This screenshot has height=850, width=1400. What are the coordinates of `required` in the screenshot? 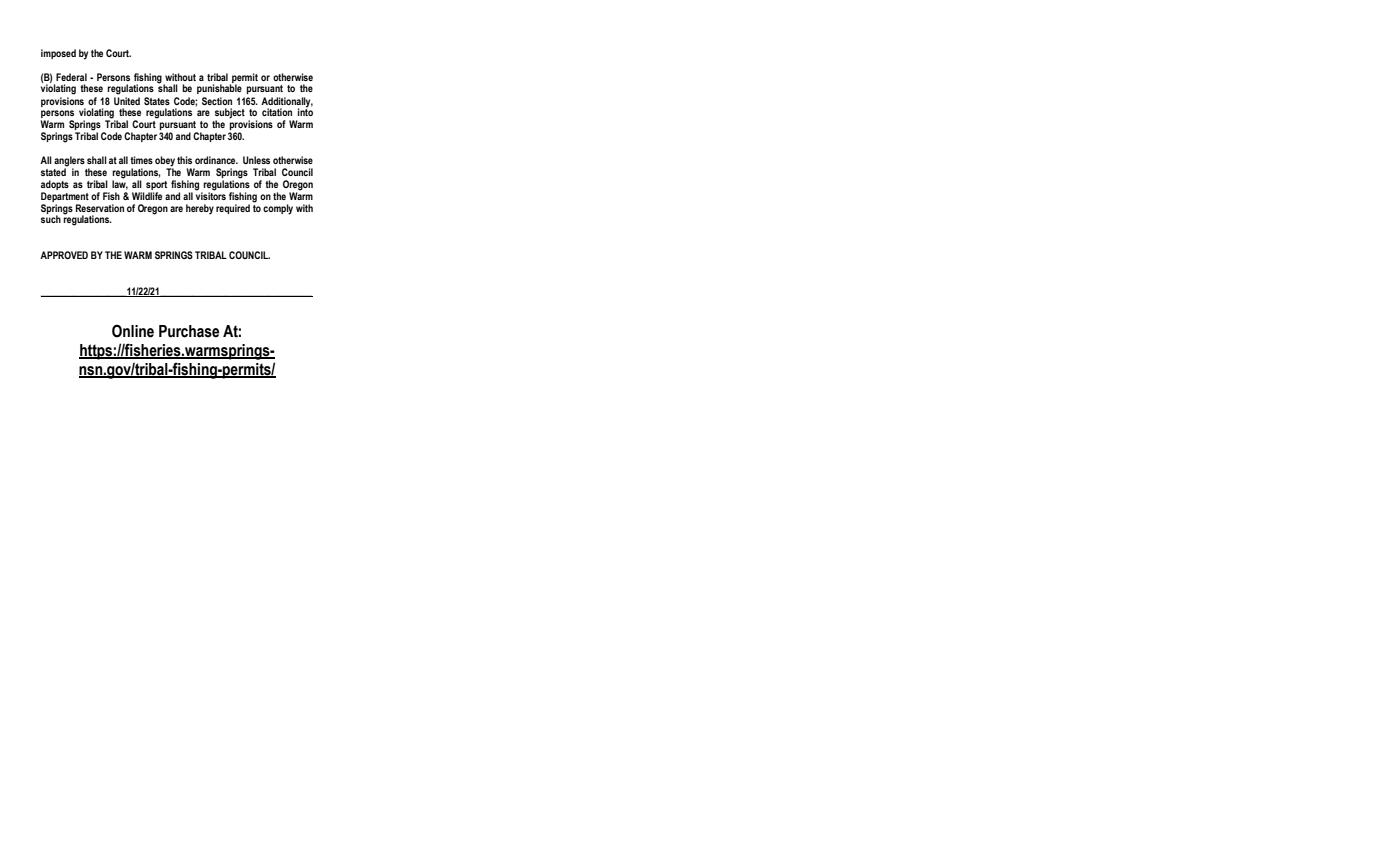 It's located at (233, 209).
